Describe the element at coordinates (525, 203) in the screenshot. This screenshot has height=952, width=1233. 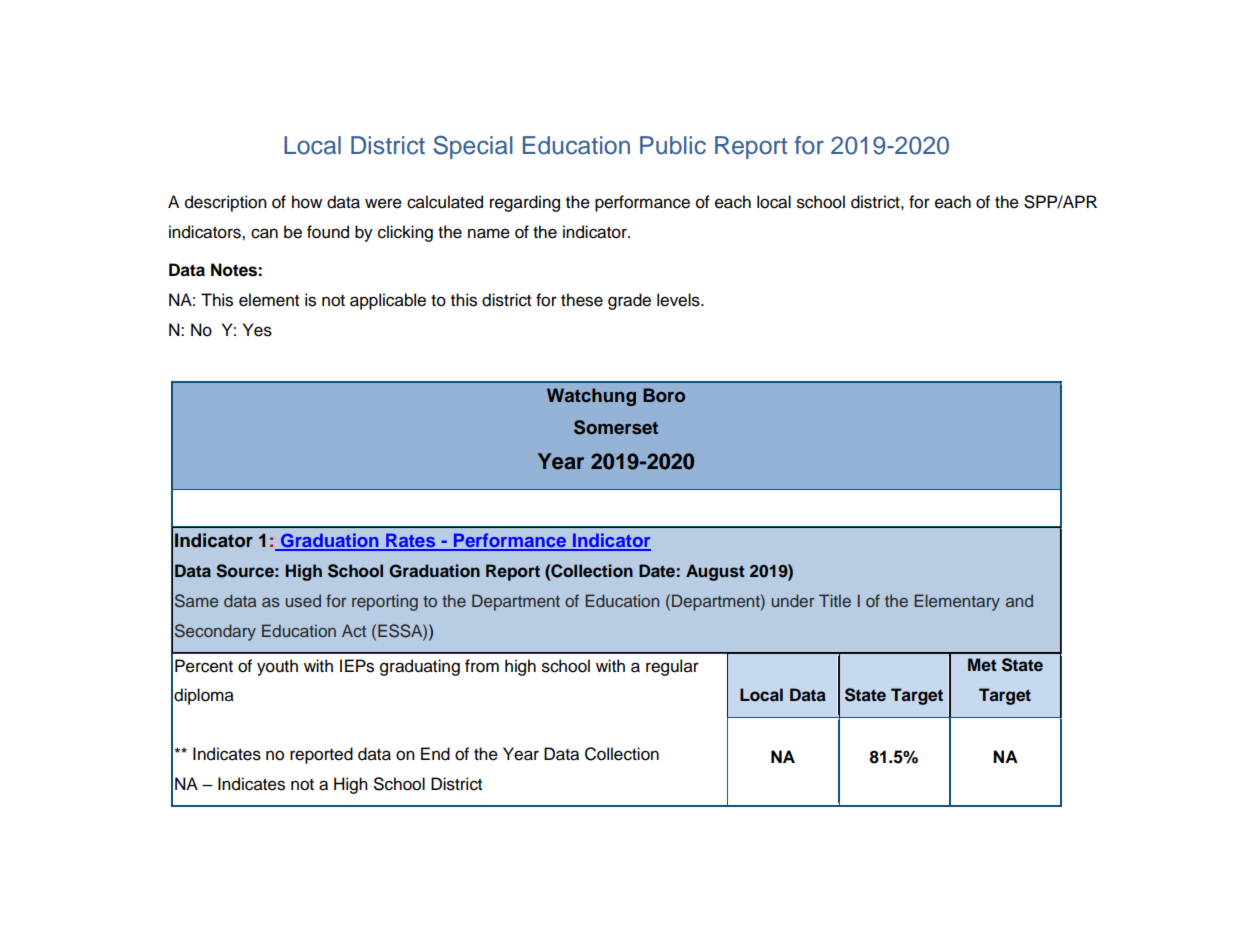
I see `regarding` at that location.
